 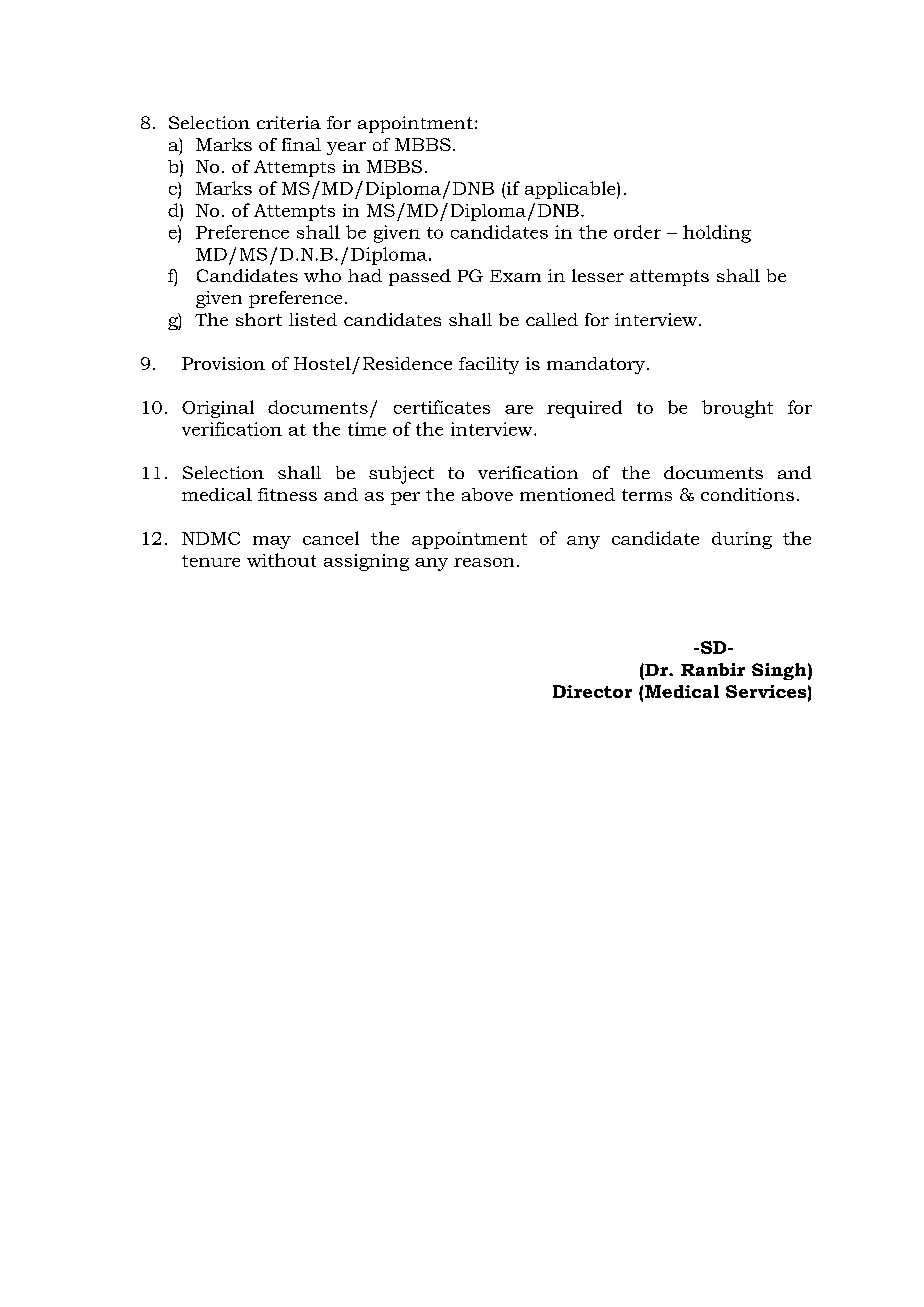 I want to click on mandatory, so click(x=597, y=365).
